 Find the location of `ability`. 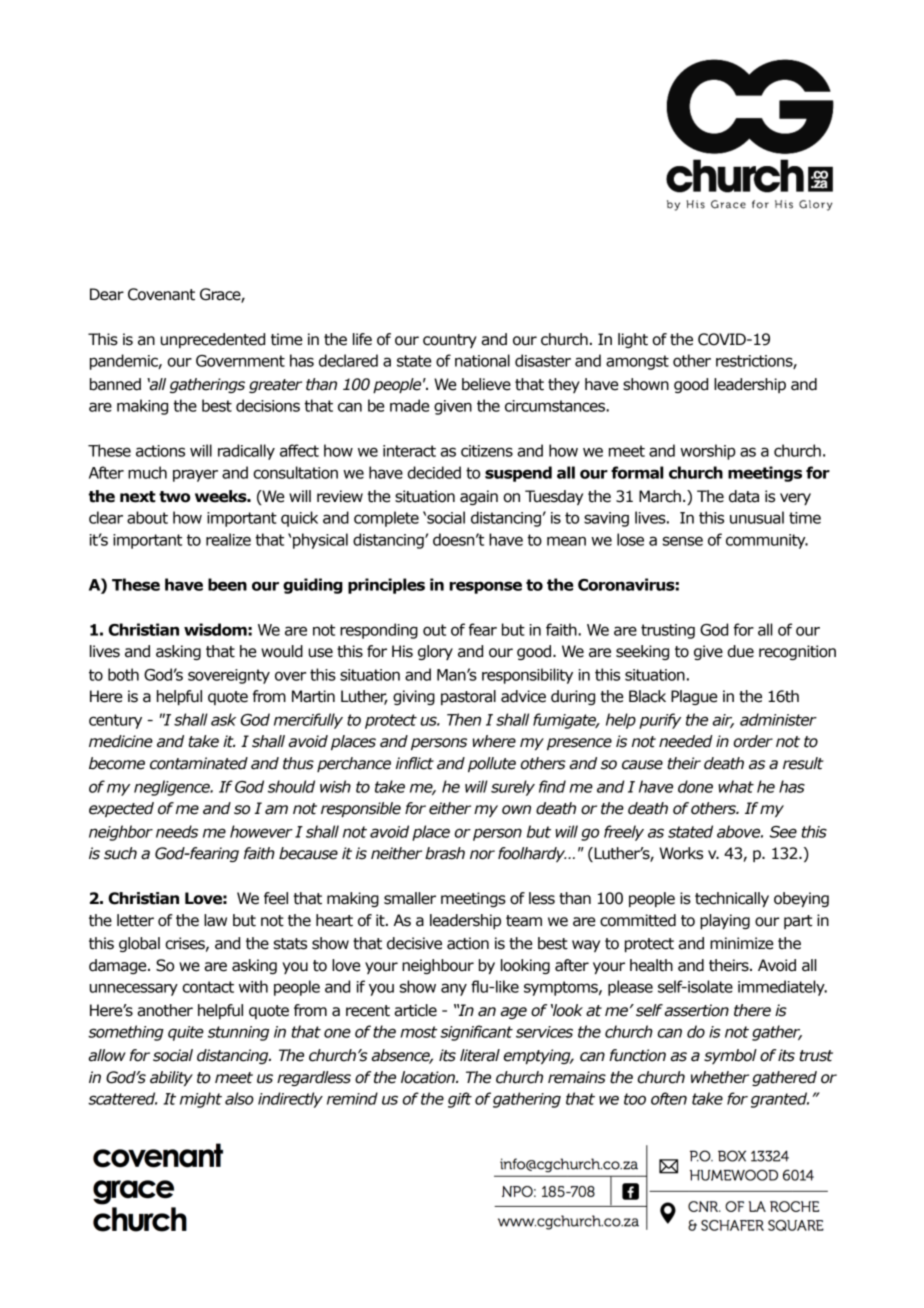

ability is located at coordinates (171, 1078).
